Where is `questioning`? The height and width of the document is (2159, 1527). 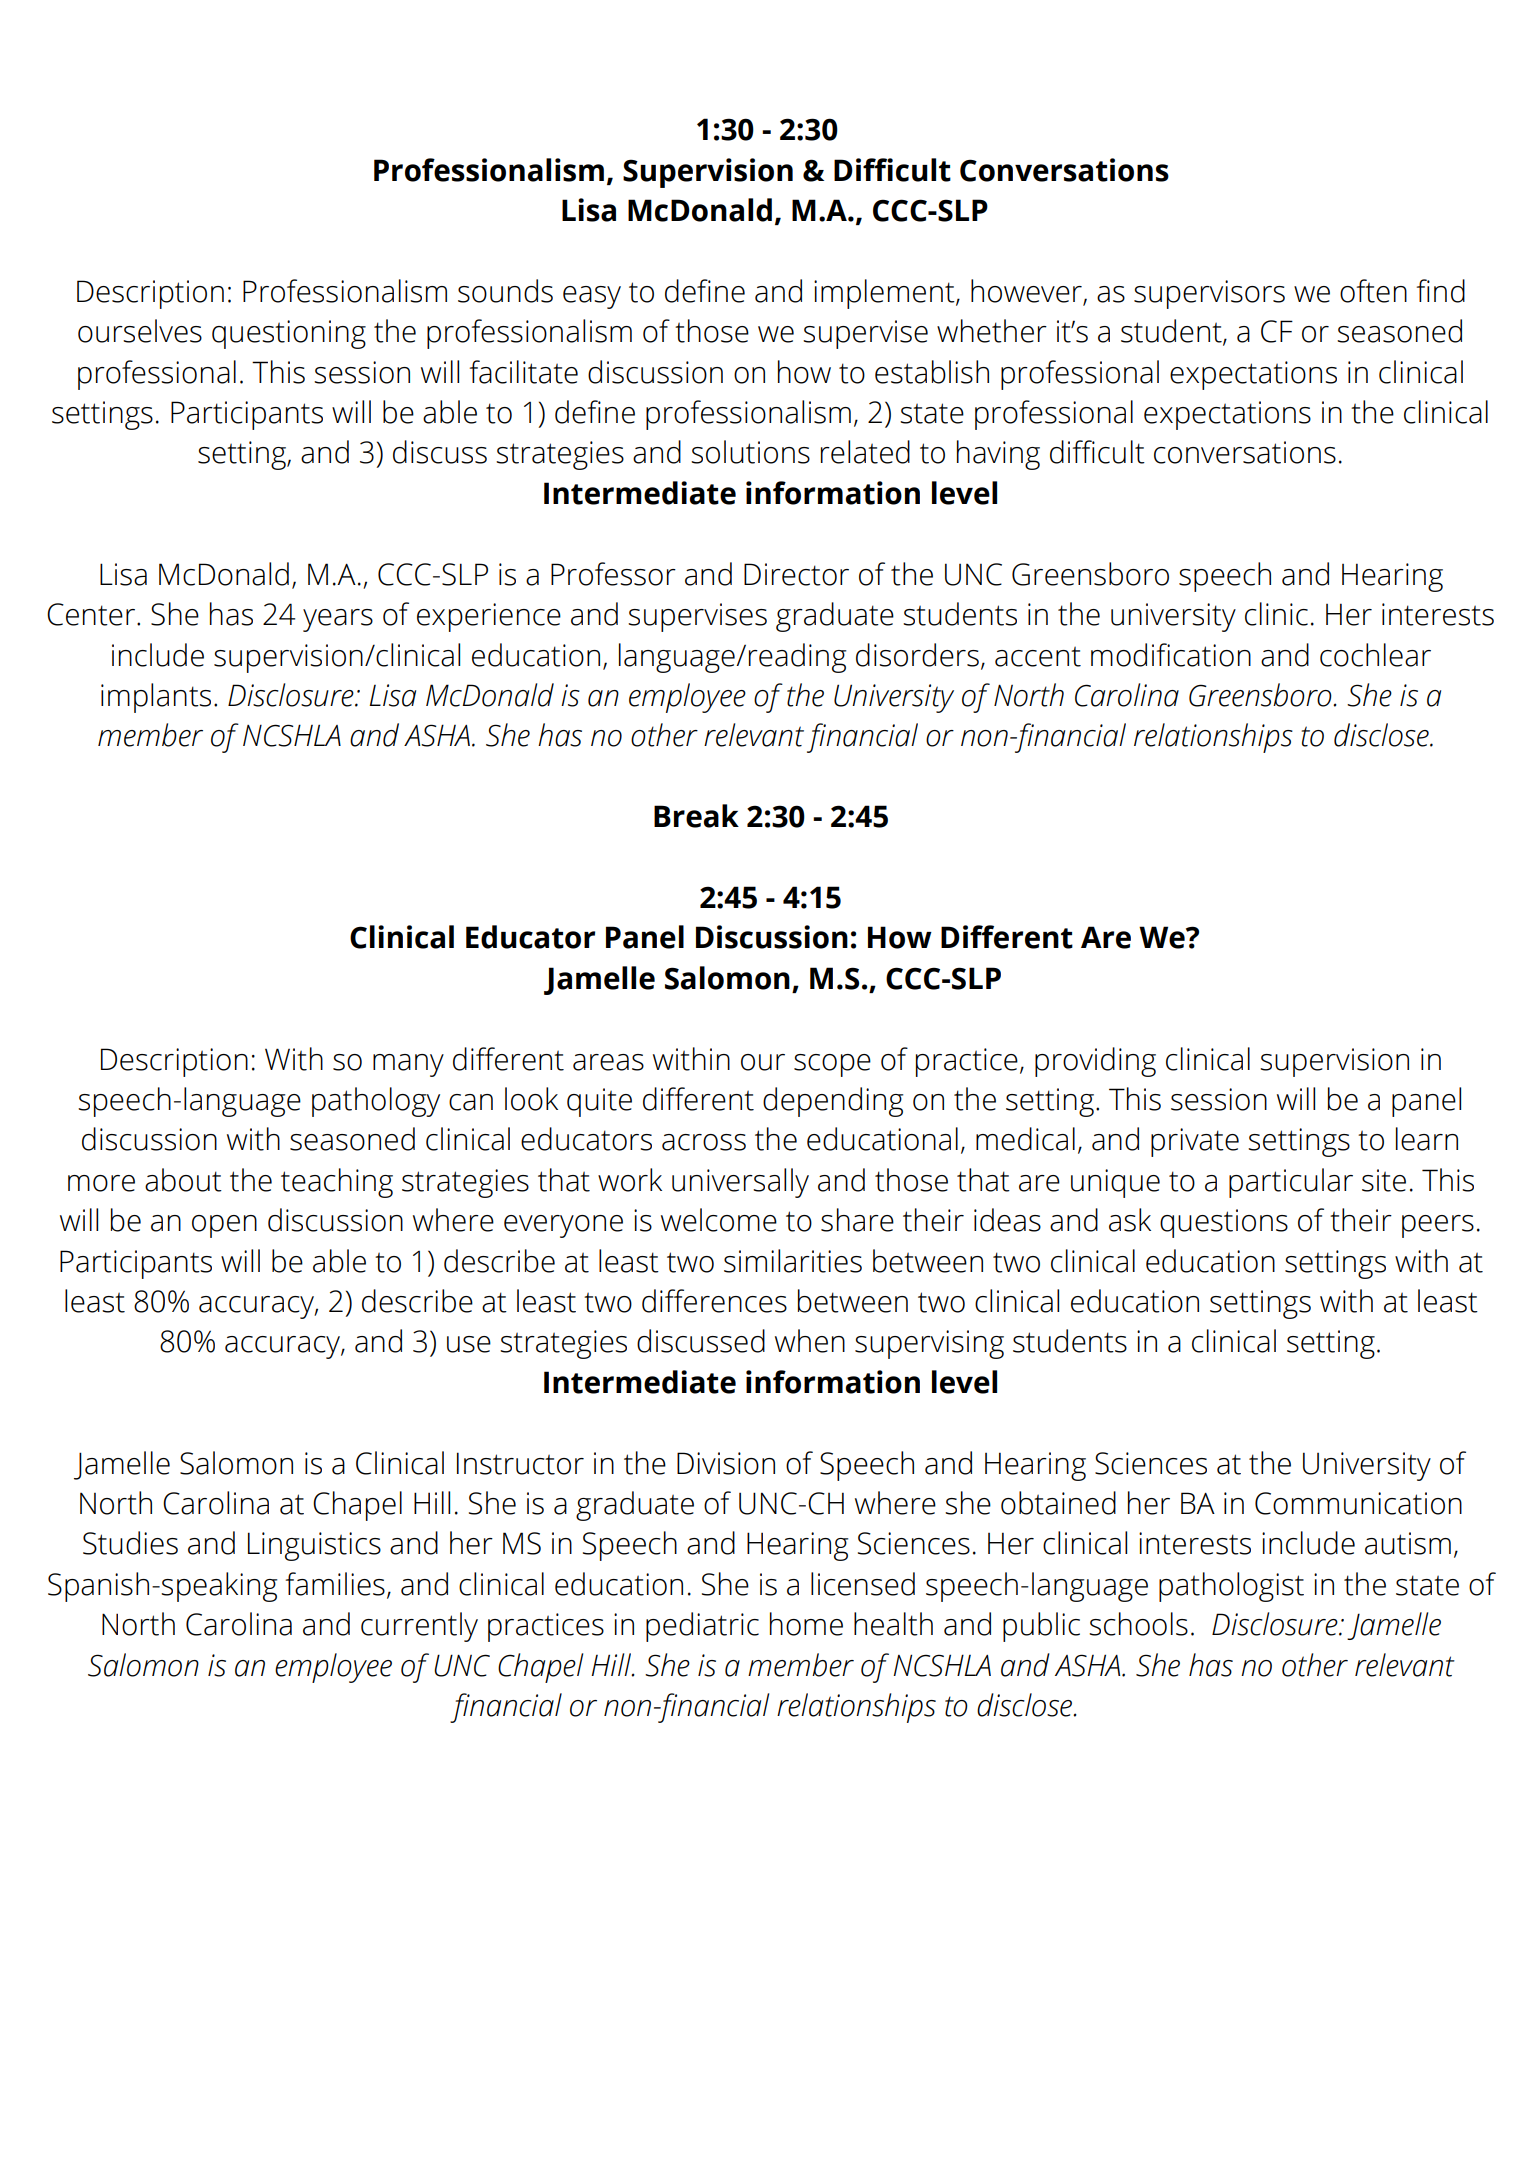 questioning is located at coordinates (289, 334).
